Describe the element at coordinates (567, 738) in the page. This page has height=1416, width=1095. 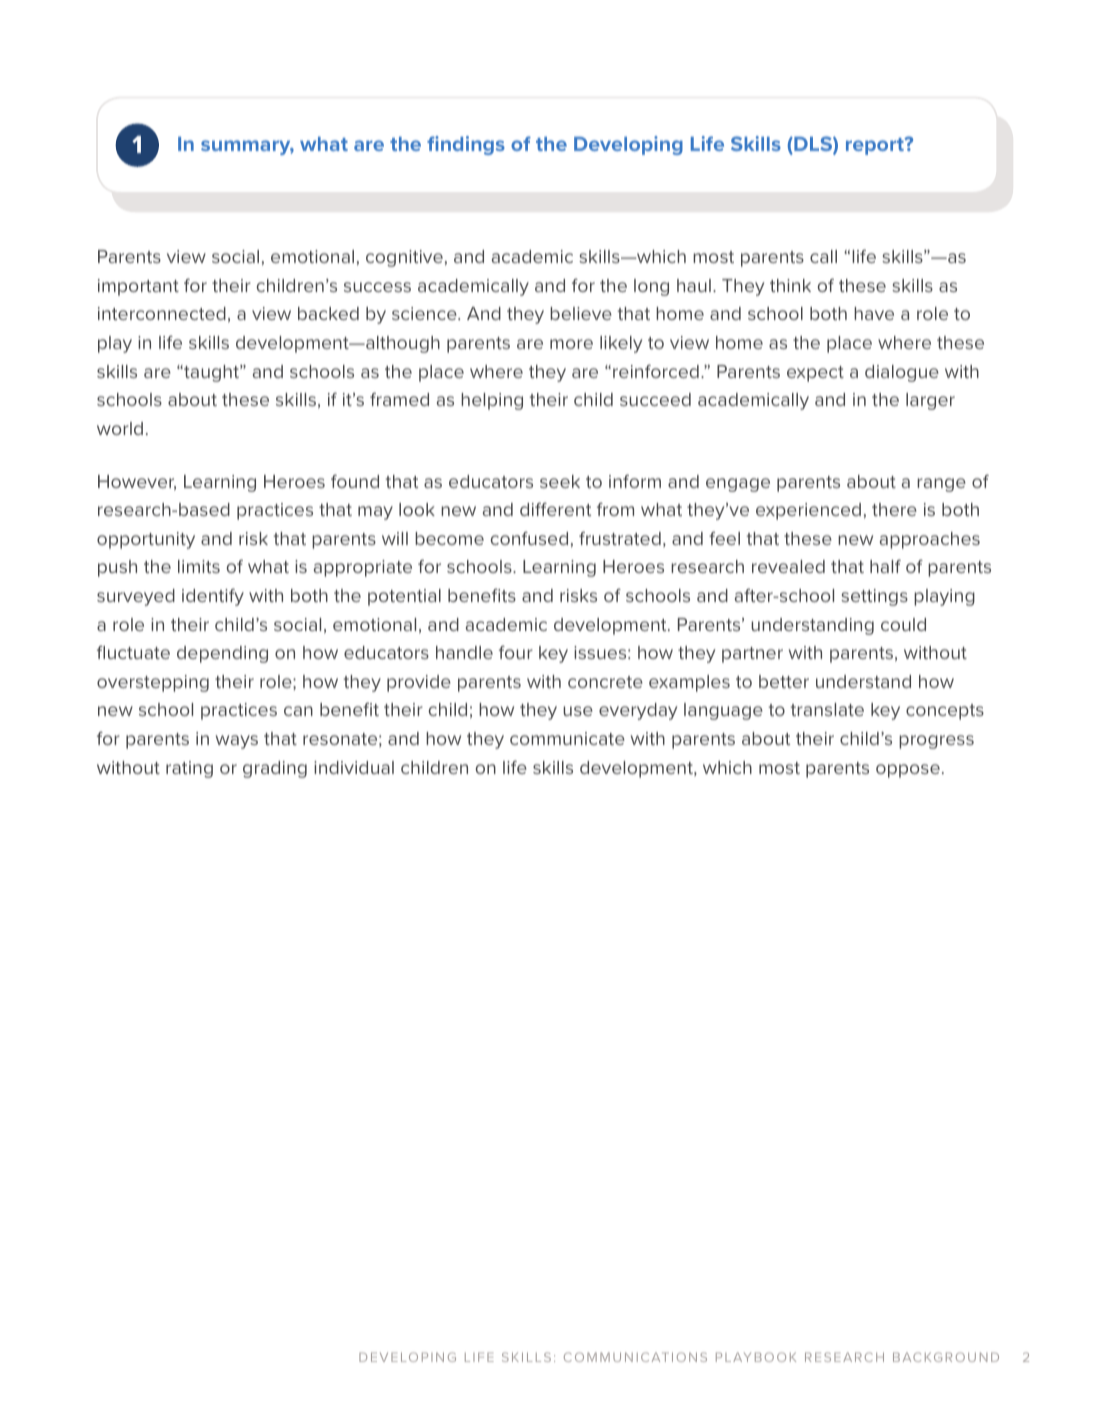
I see `communicate` at that location.
